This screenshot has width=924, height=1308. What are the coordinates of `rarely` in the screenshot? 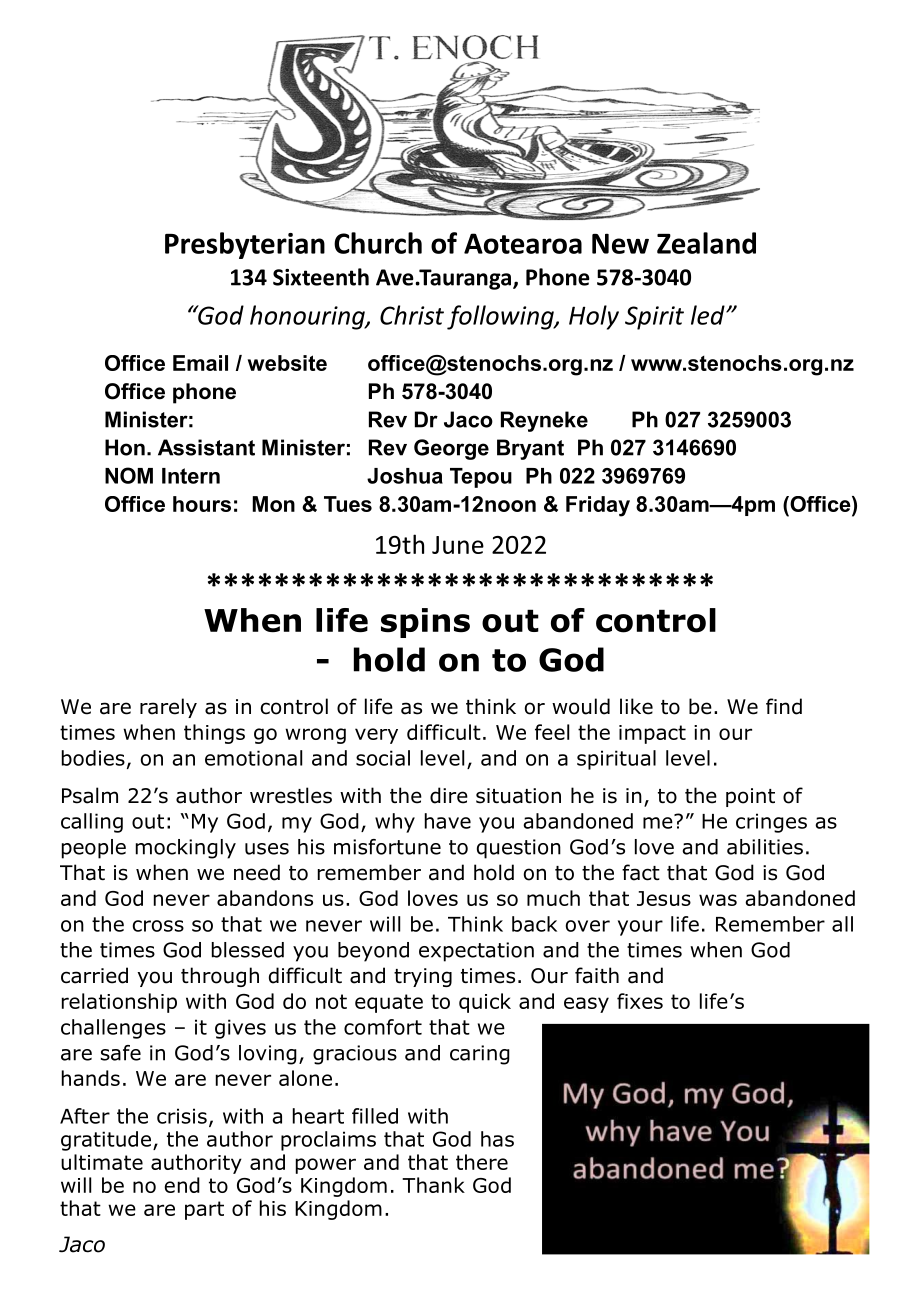 It's located at (168, 708).
